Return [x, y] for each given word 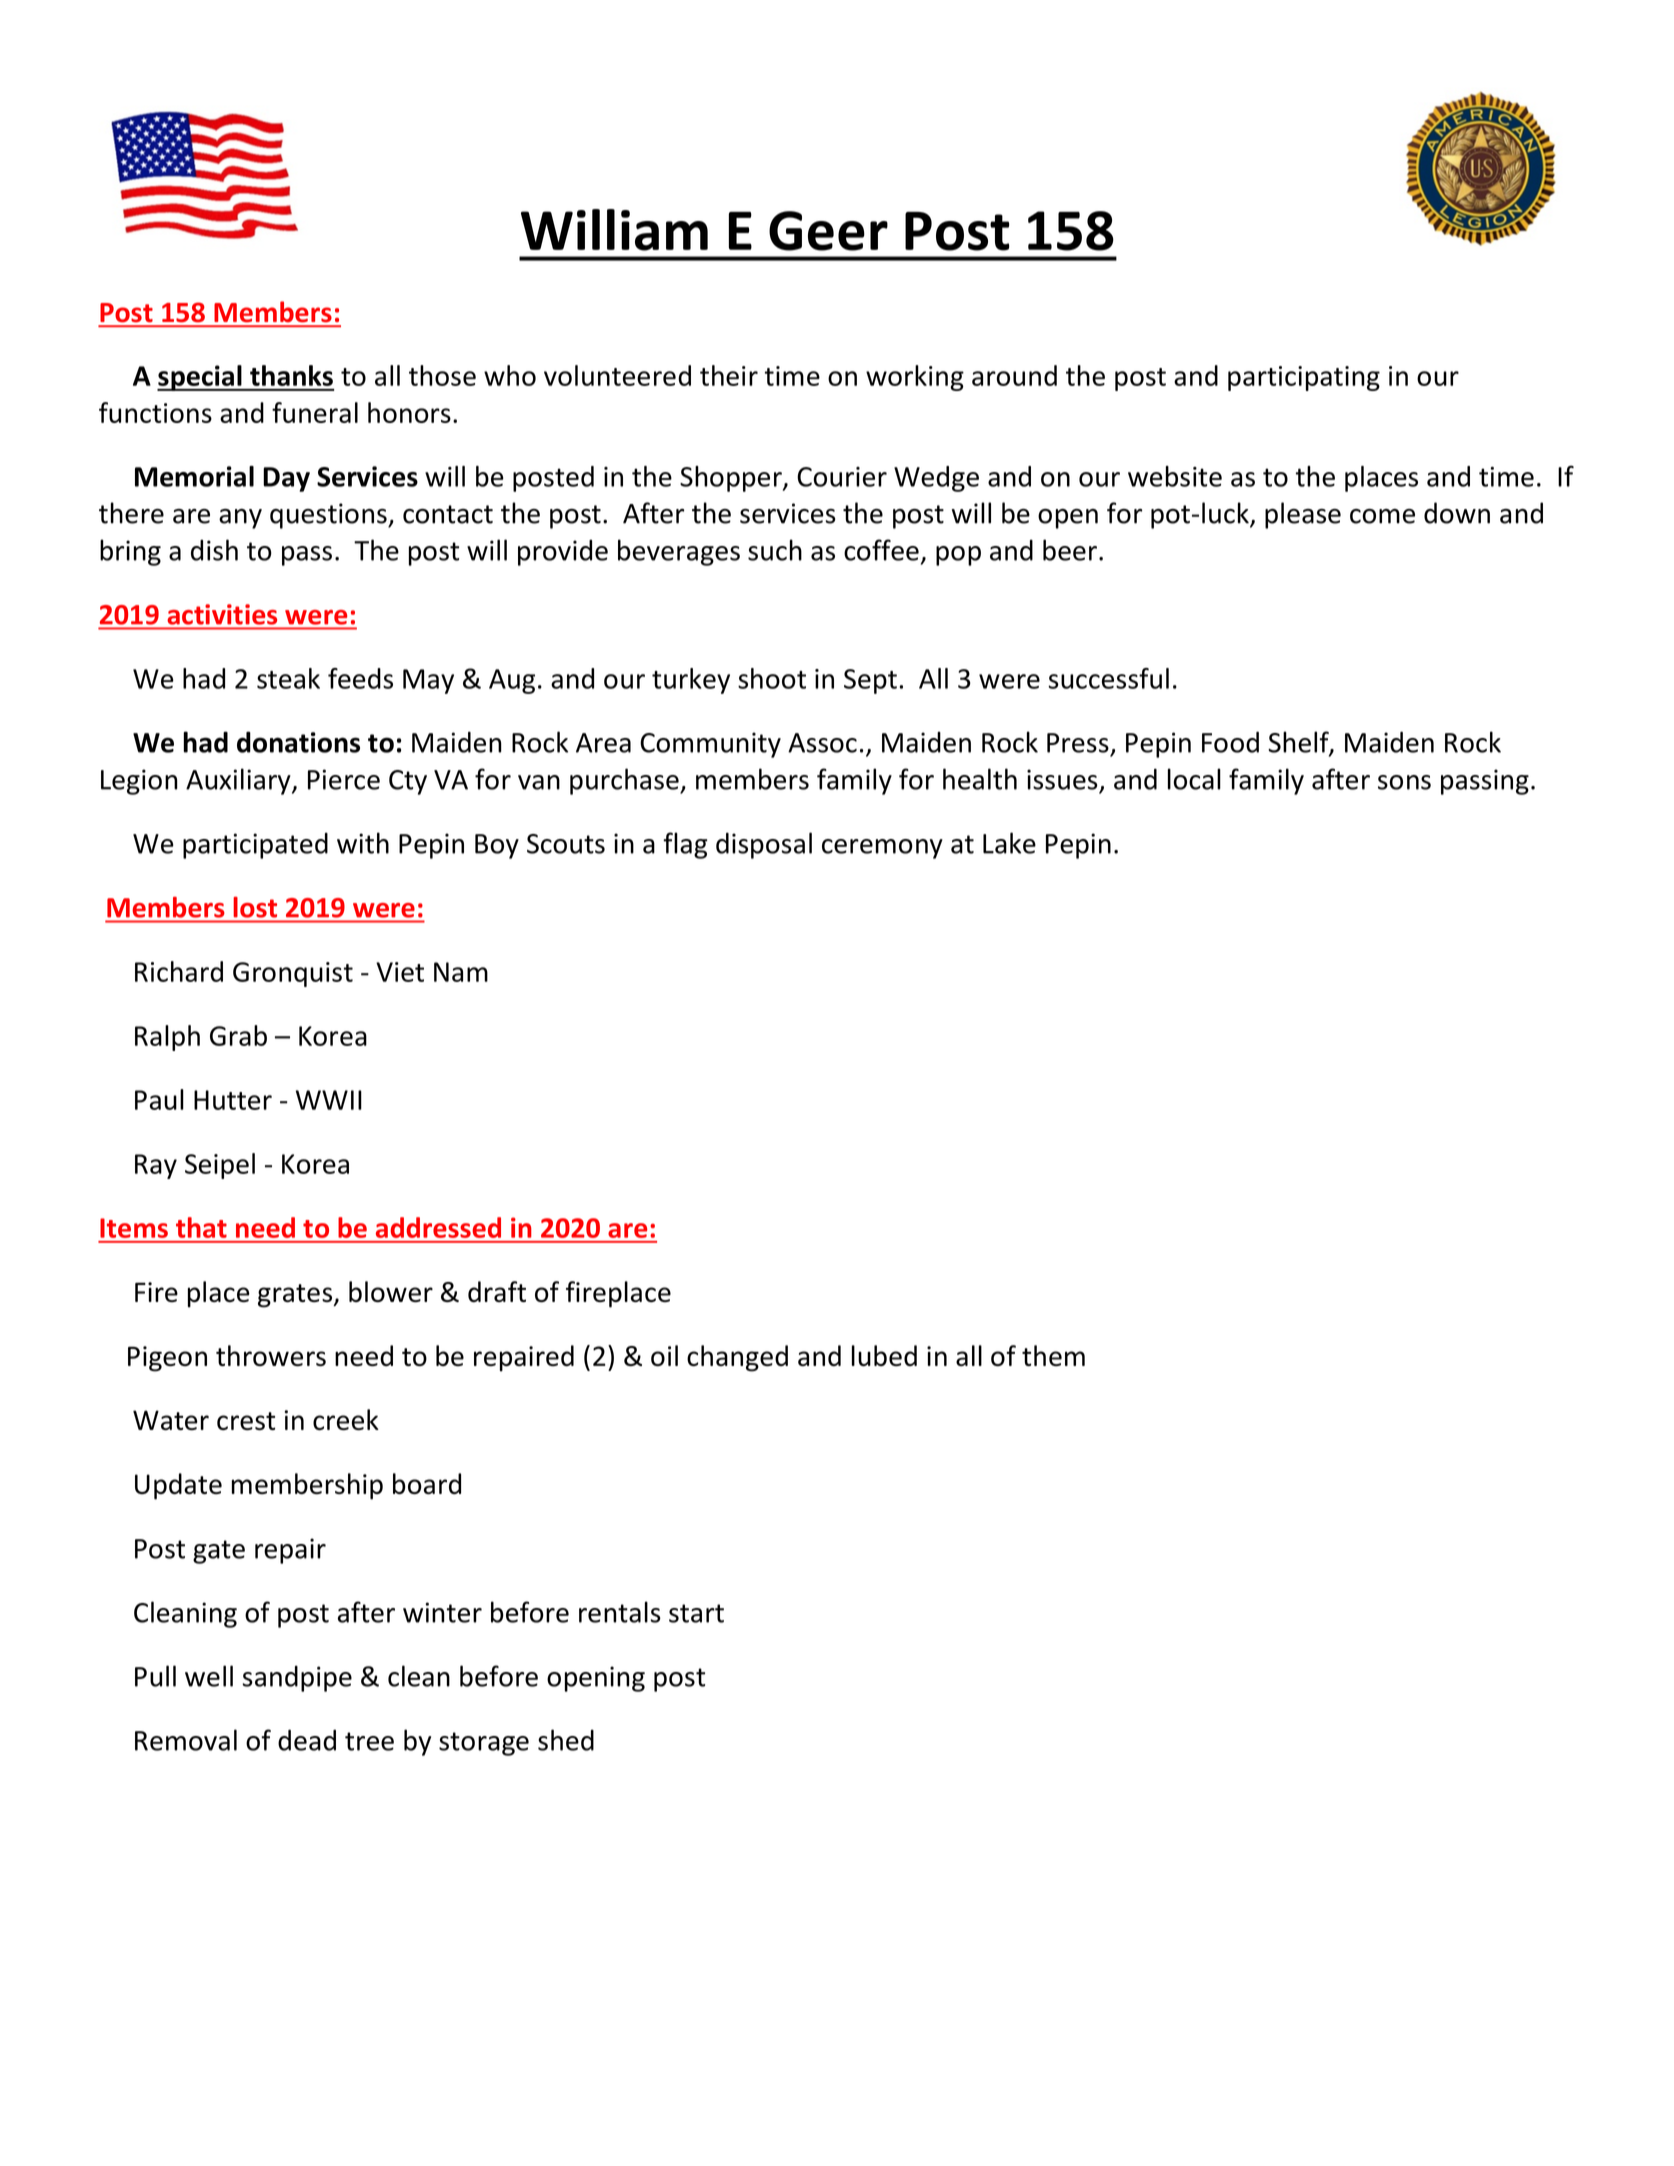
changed [737, 1358]
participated [255, 845]
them [1053, 1355]
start [696, 1613]
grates [296, 1296]
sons [1404, 782]
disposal [764, 845]
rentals [620, 1612]
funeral [315, 412]
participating [1304, 378]
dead [307, 1740]
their [729, 375]
